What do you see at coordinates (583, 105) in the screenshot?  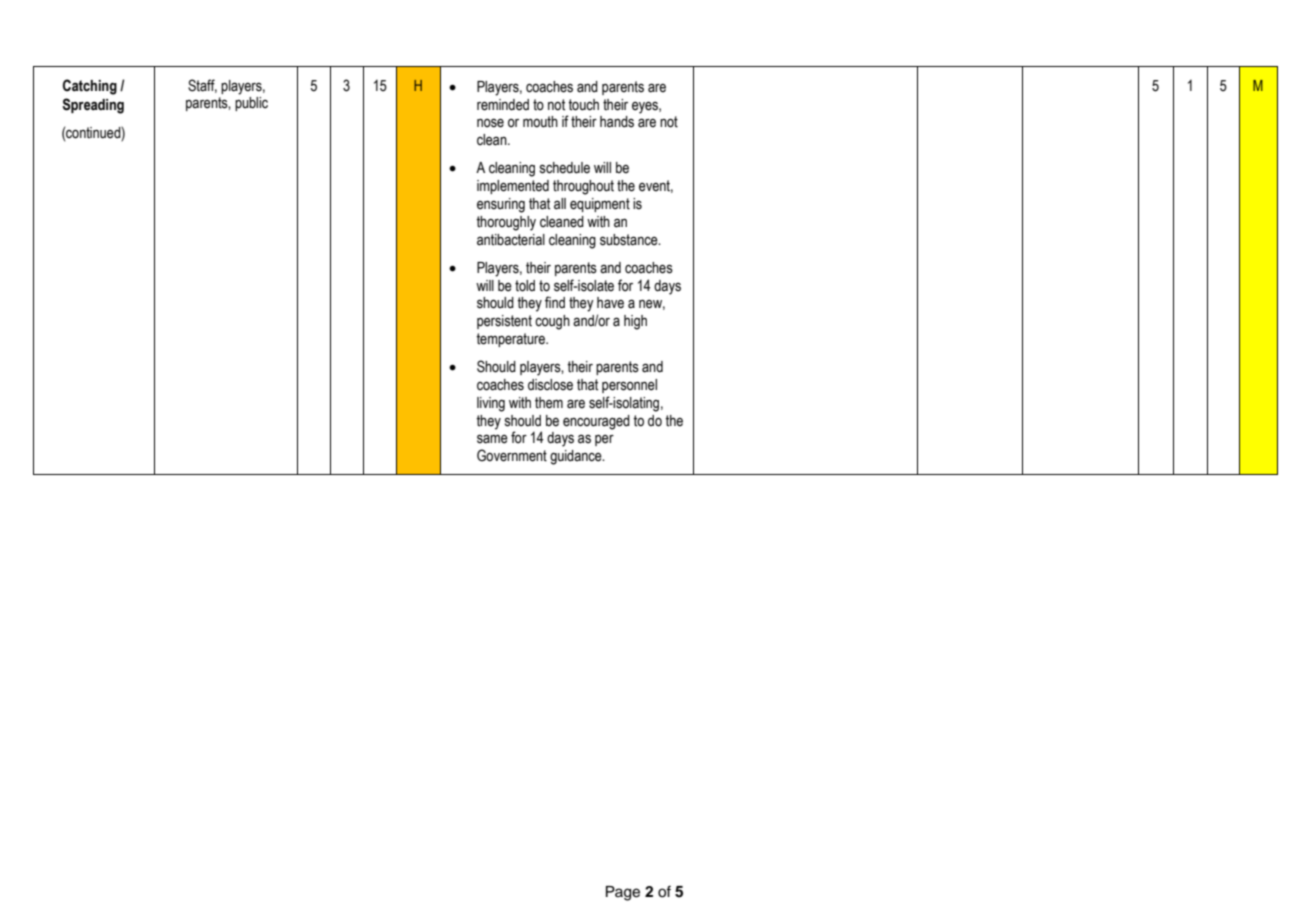 I see `touch` at bounding box center [583, 105].
